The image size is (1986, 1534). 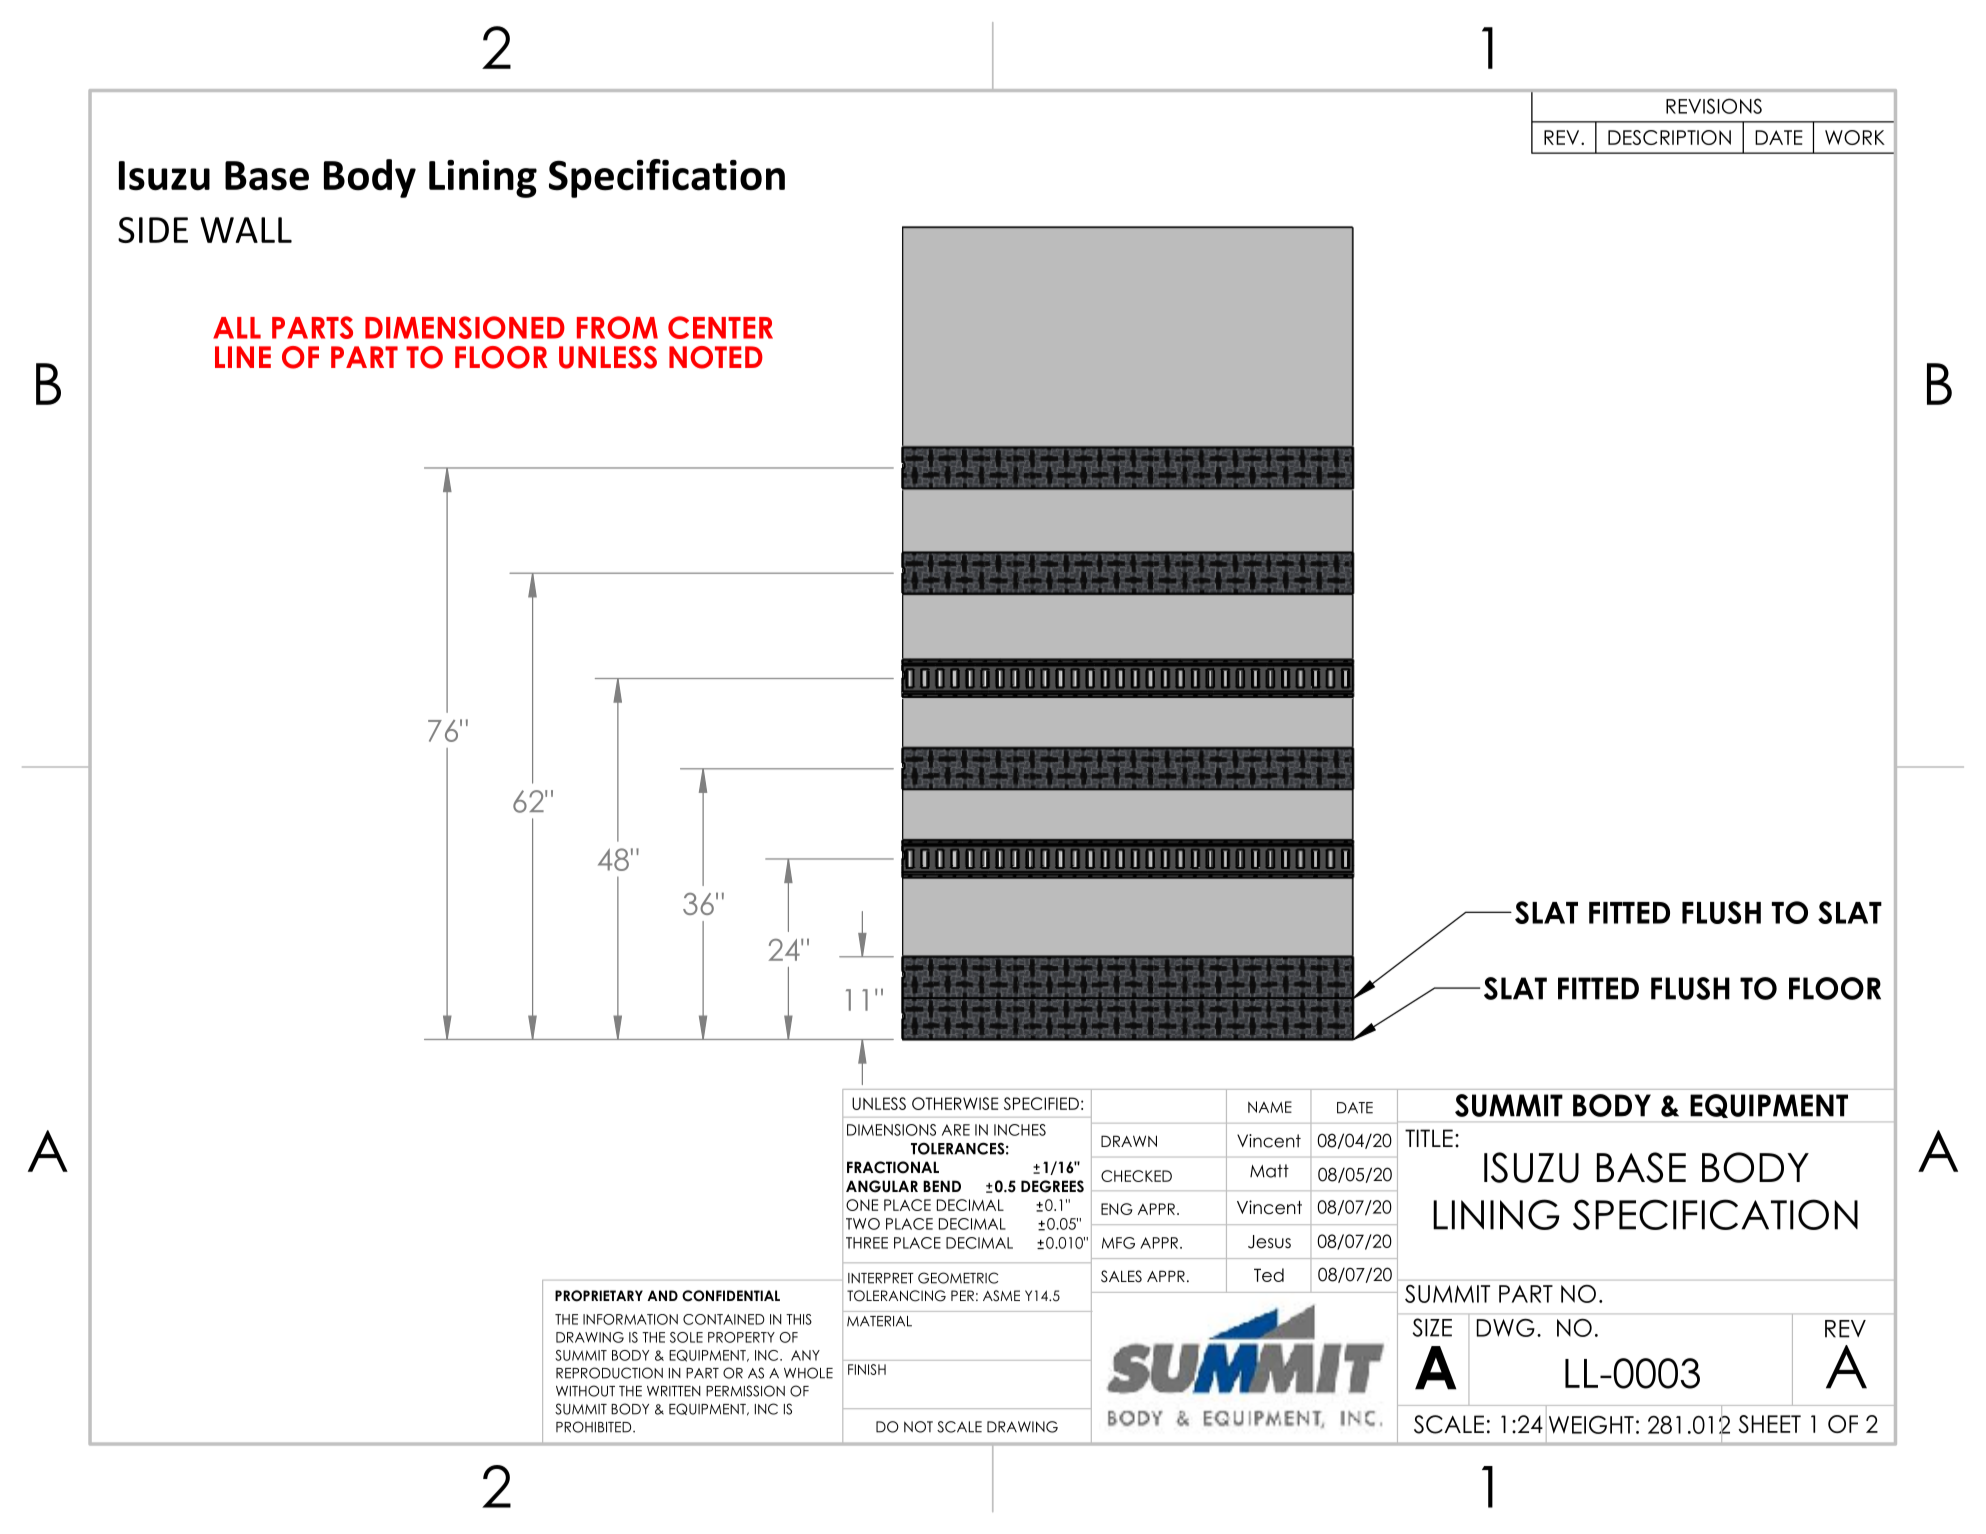 What do you see at coordinates (246, 230) in the screenshot?
I see `WALL` at bounding box center [246, 230].
